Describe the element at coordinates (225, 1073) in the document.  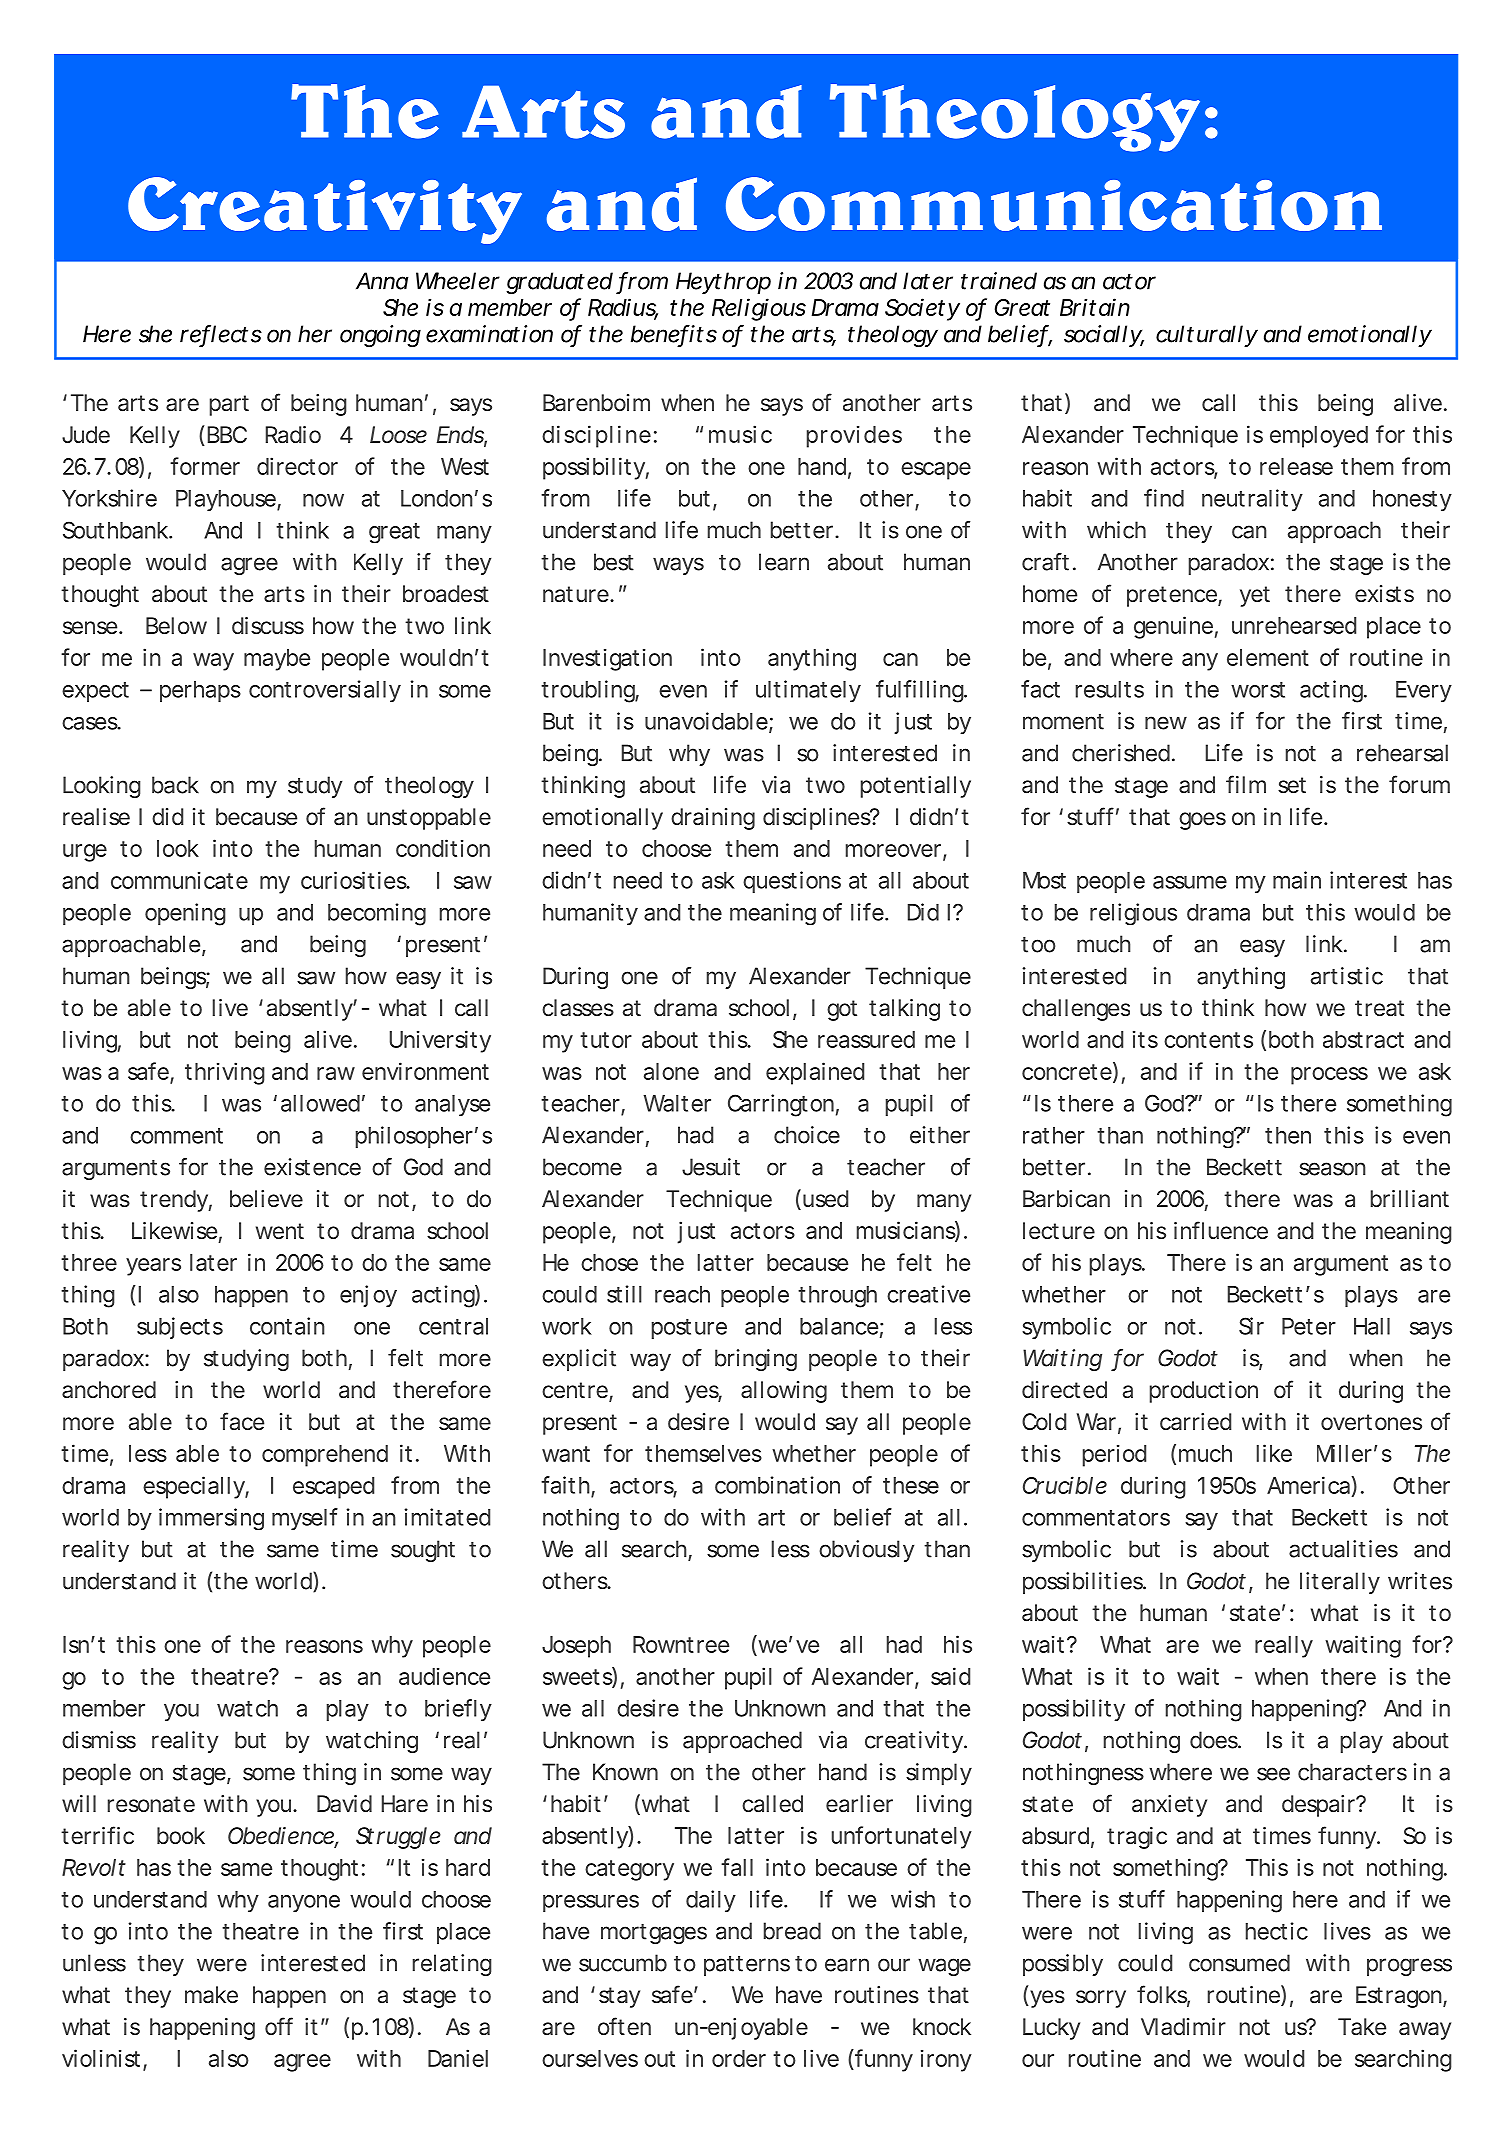
I see `thriving` at that location.
